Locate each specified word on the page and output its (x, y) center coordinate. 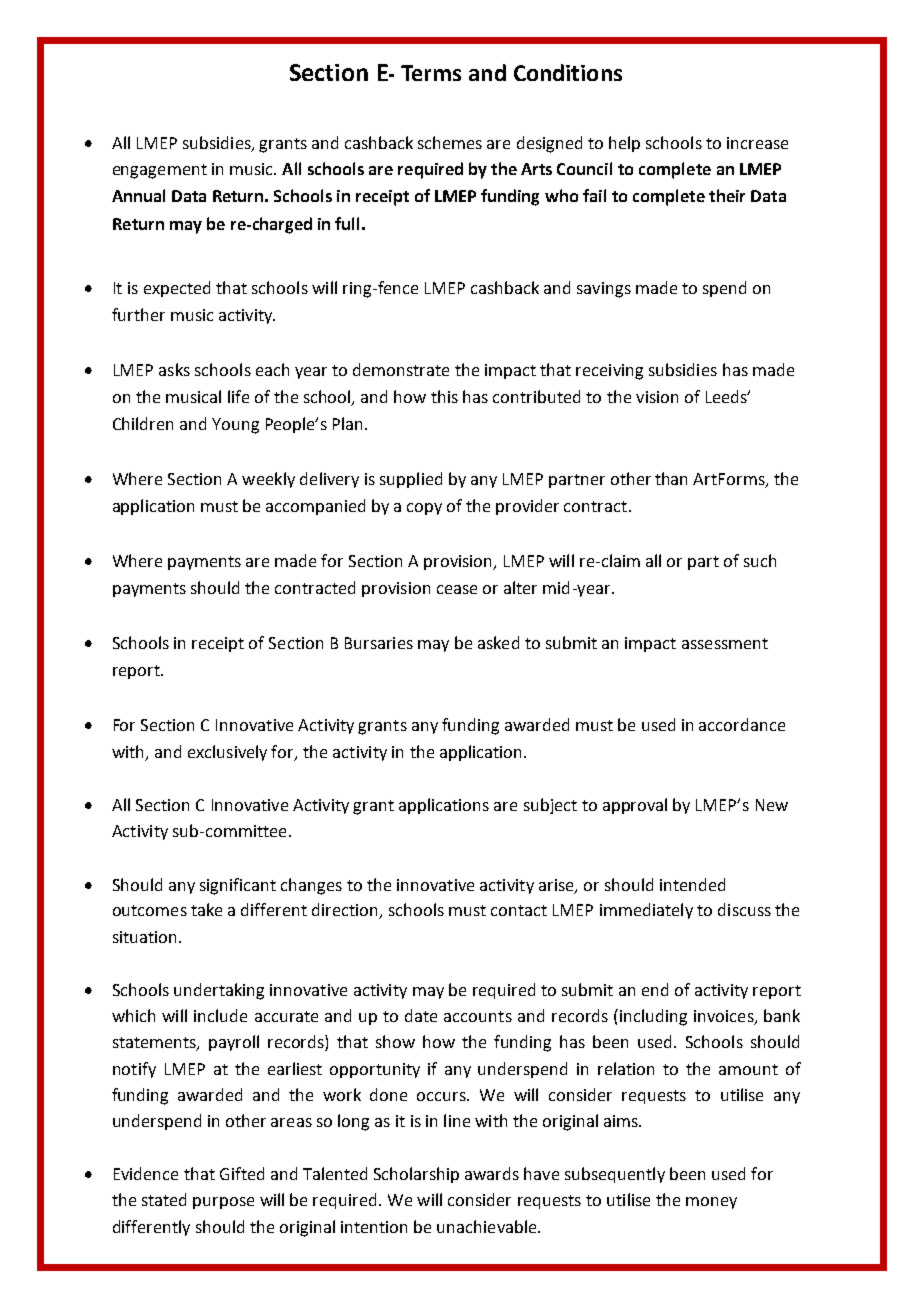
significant (238, 886)
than (671, 478)
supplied (411, 480)
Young (235, 426)
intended (692, 884)
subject (550, 806)
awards (492, 1173)
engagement (160, 171)
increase (757, 143)
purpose (223, 1203)
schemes (450, 142)
